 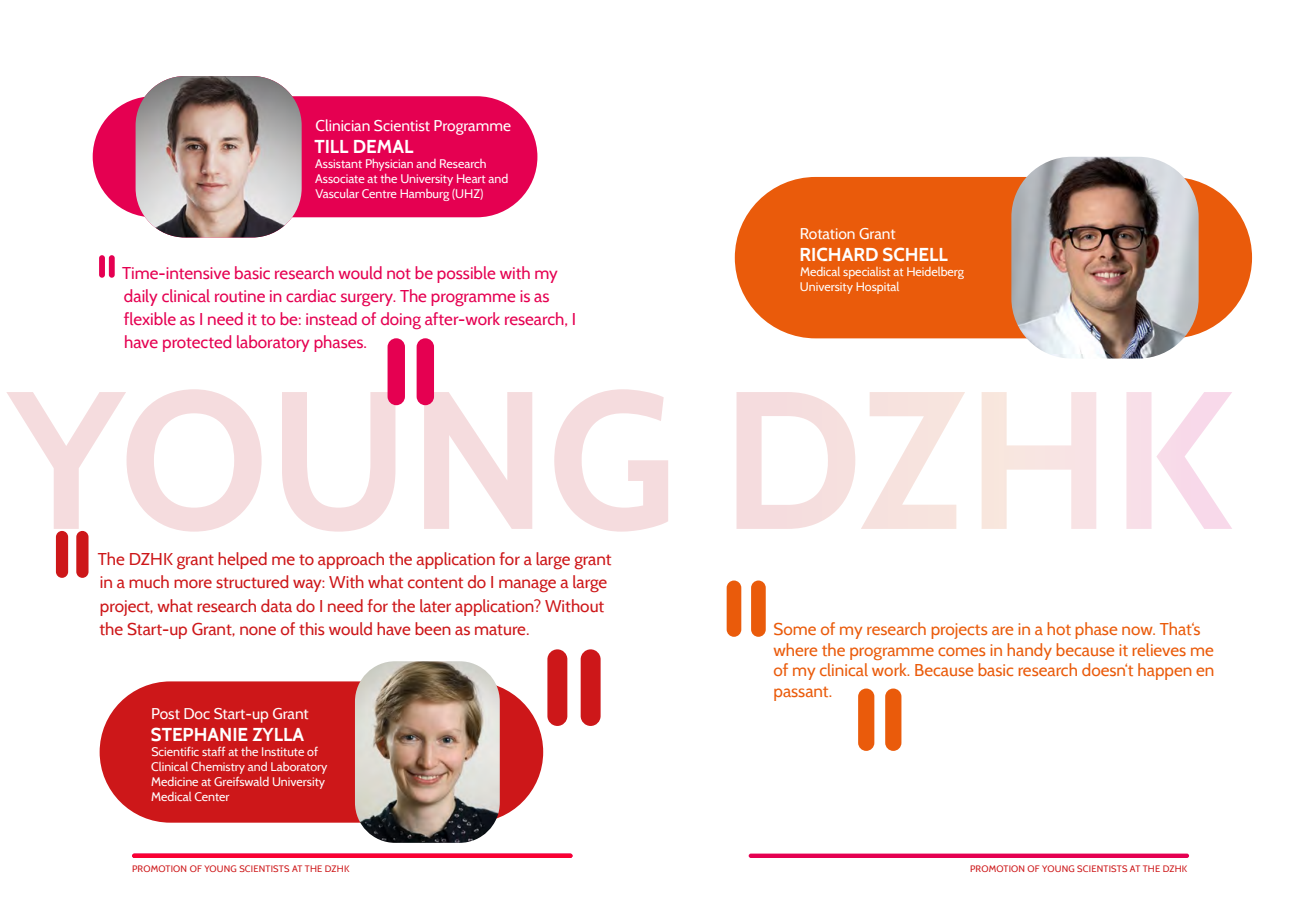 I want to click on Rotation, so click(x=828, y=233).
